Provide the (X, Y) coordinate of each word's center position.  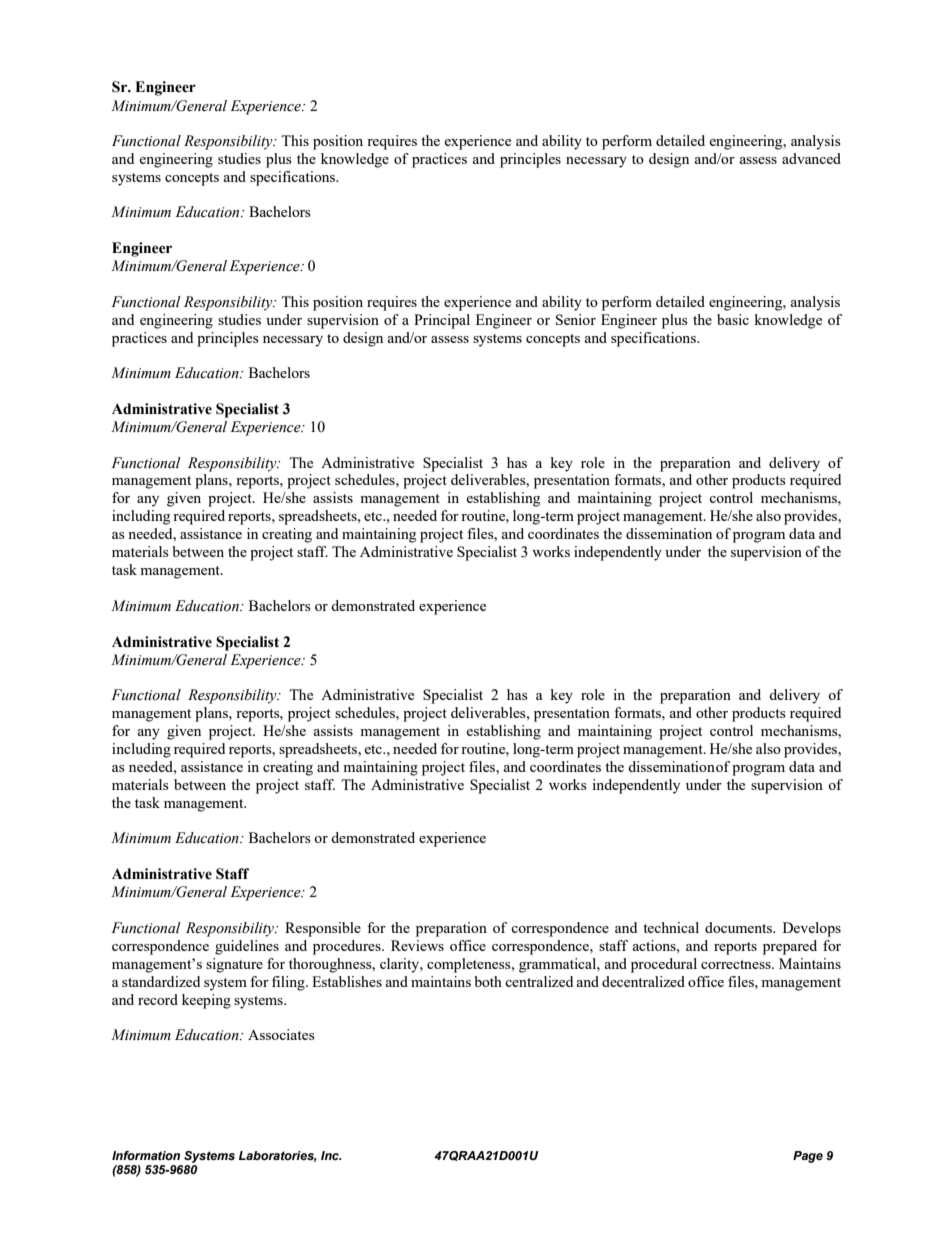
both (488, 981)
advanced (811, 158)
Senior (576, 319)
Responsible (323, 929)
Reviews (417, 945)
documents (740, 927)
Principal (442, 321)
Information (146, 1155)
